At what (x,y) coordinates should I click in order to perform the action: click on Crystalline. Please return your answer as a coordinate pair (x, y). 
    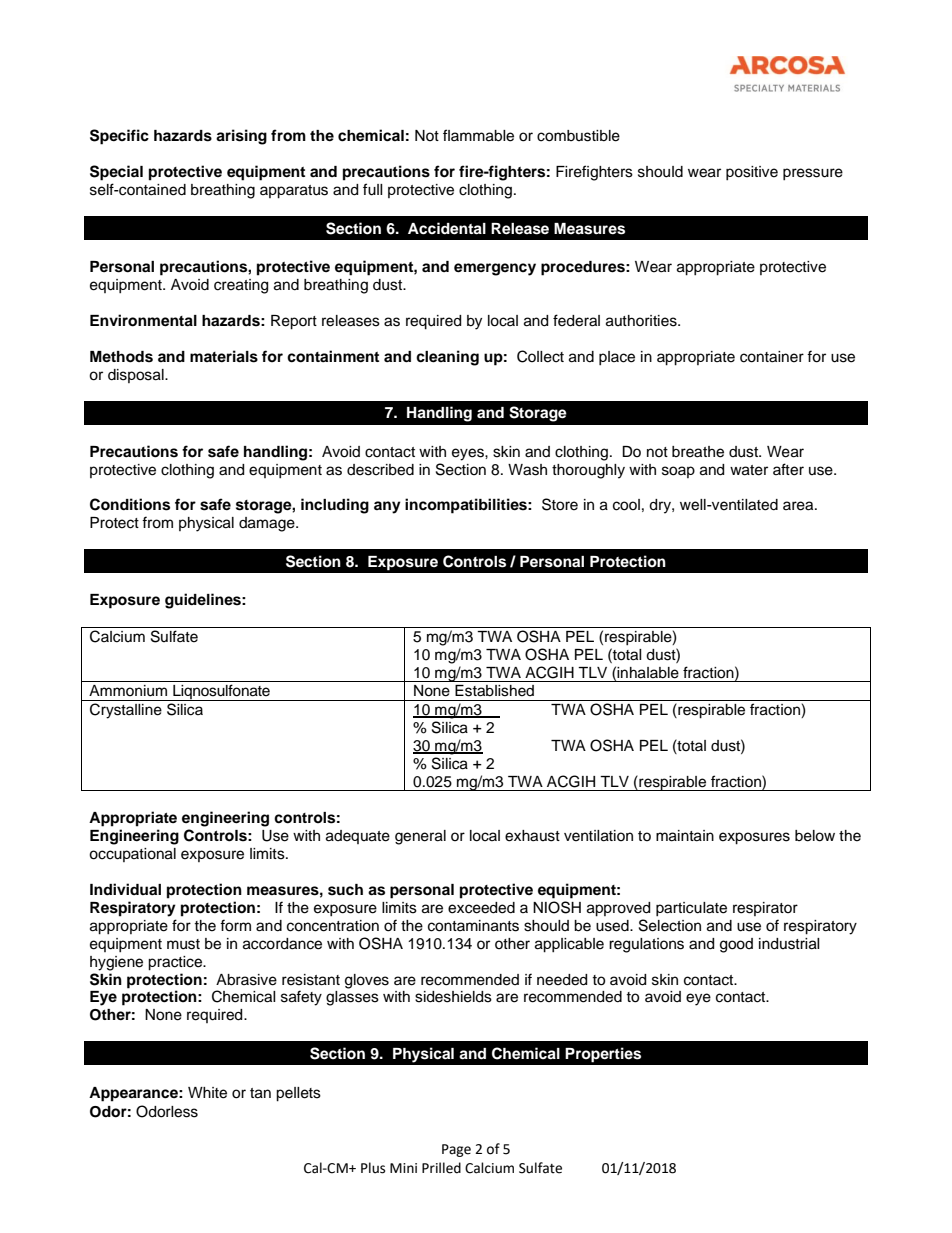
    Looking at the image, I should click on (126, 711).
